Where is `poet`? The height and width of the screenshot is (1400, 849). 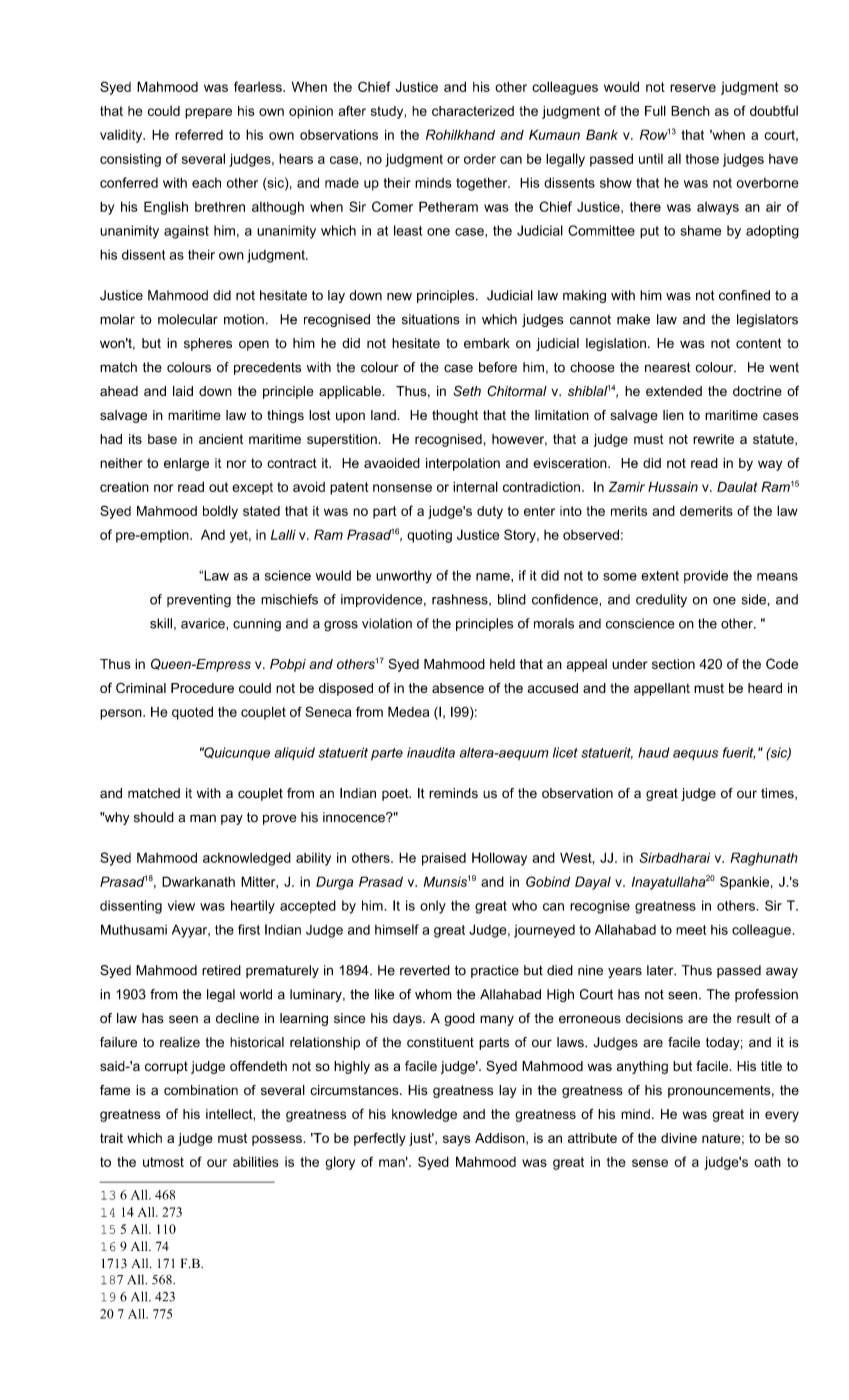 poet is located at coordinates (396, 794).
